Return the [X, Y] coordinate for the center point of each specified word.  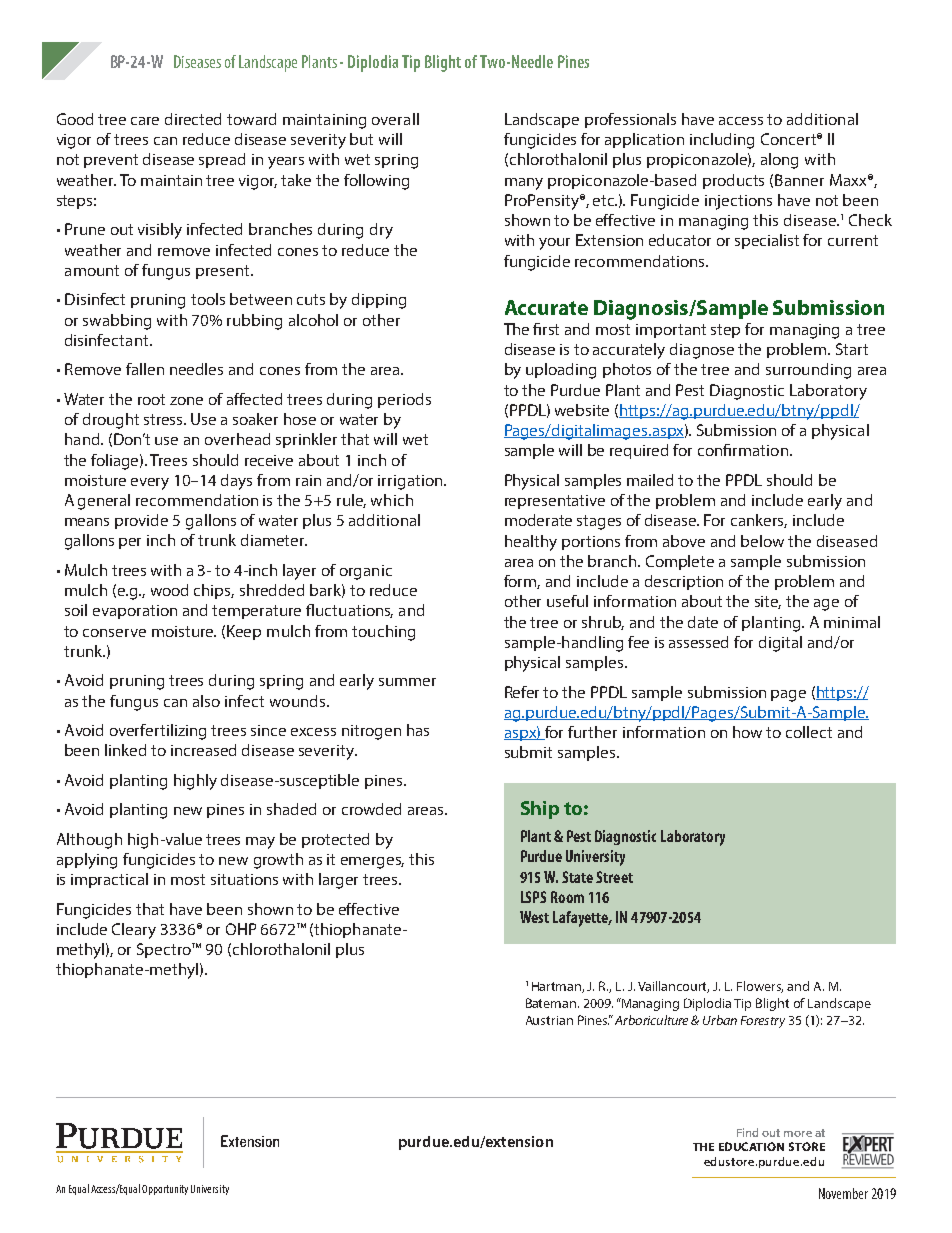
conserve [114, 633]
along [779, 161]
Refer [522, 692]
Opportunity [165, 1190]
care [145, 121]
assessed [698, 642]
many [524, 184]
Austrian [549, 1020]
